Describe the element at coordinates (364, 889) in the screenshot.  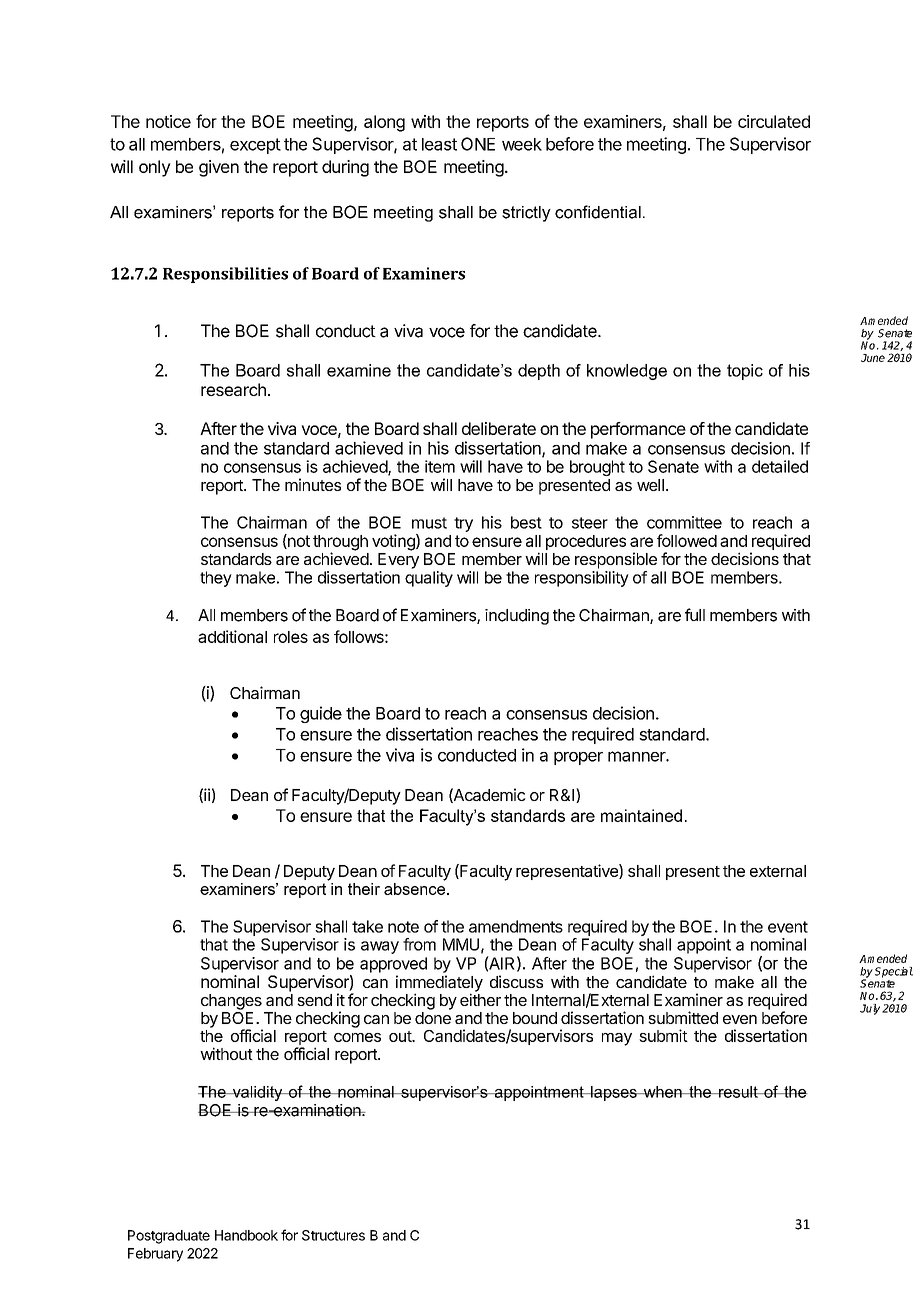
I see `their` at that location.
